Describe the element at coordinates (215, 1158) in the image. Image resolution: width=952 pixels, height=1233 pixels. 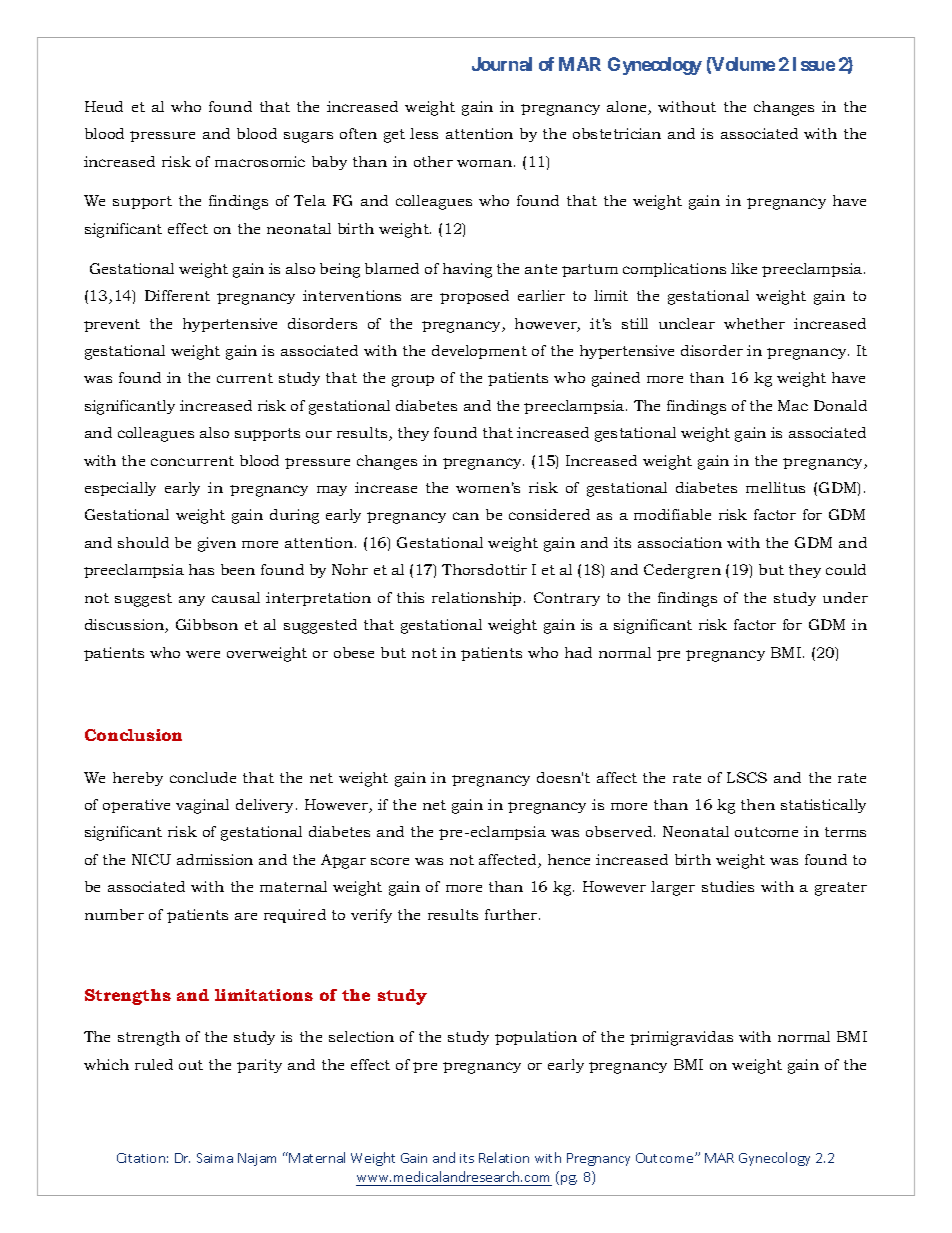
I see `Saima` at that location.
